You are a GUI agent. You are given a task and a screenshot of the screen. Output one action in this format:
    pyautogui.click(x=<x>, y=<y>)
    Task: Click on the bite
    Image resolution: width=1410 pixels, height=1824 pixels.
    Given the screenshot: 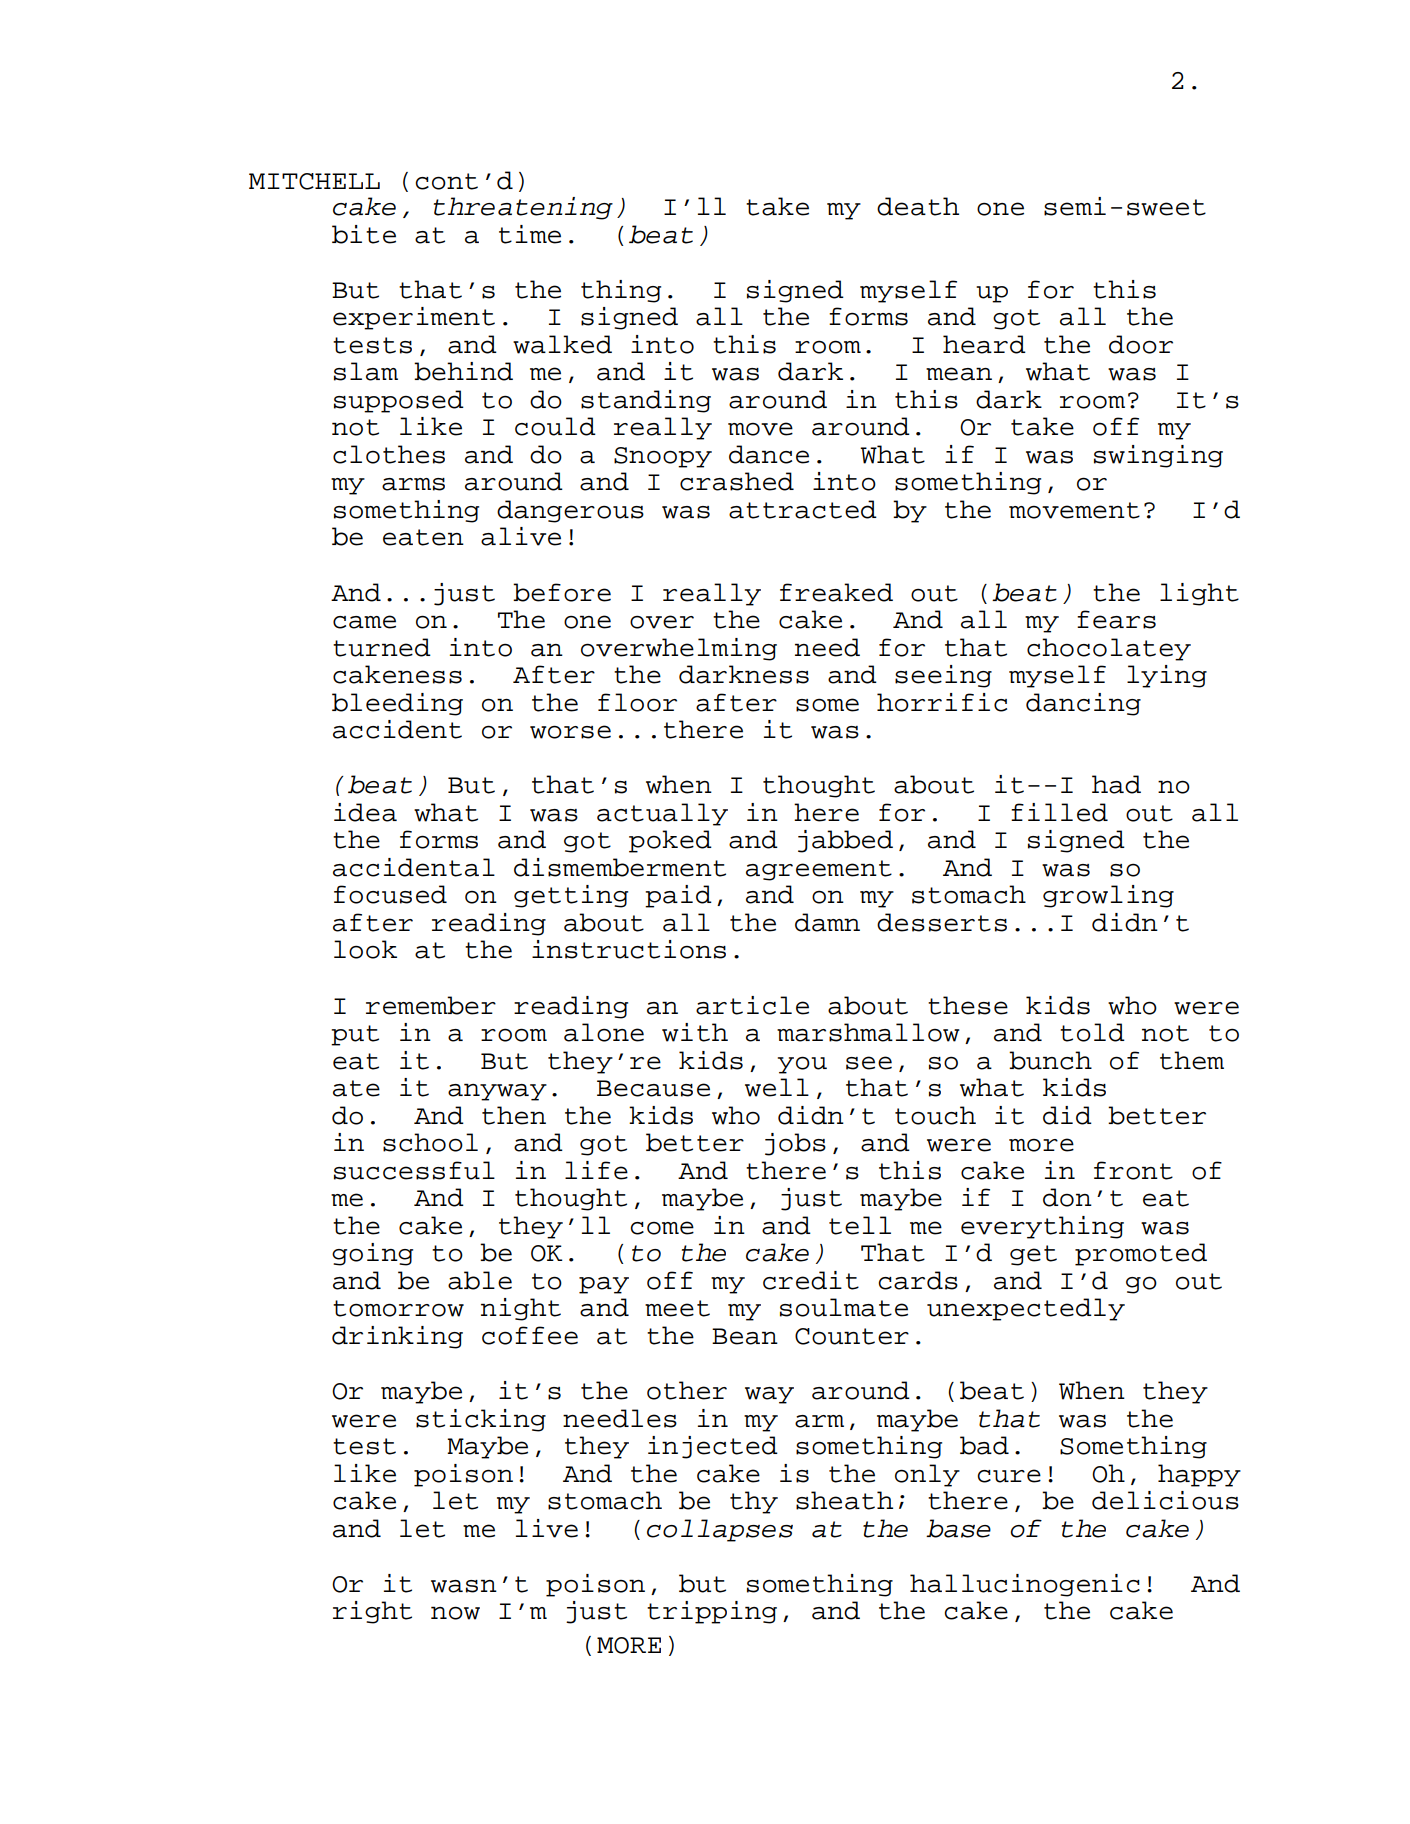 What is the action you would take?
    pyautogui.click(x=364, y=234)
